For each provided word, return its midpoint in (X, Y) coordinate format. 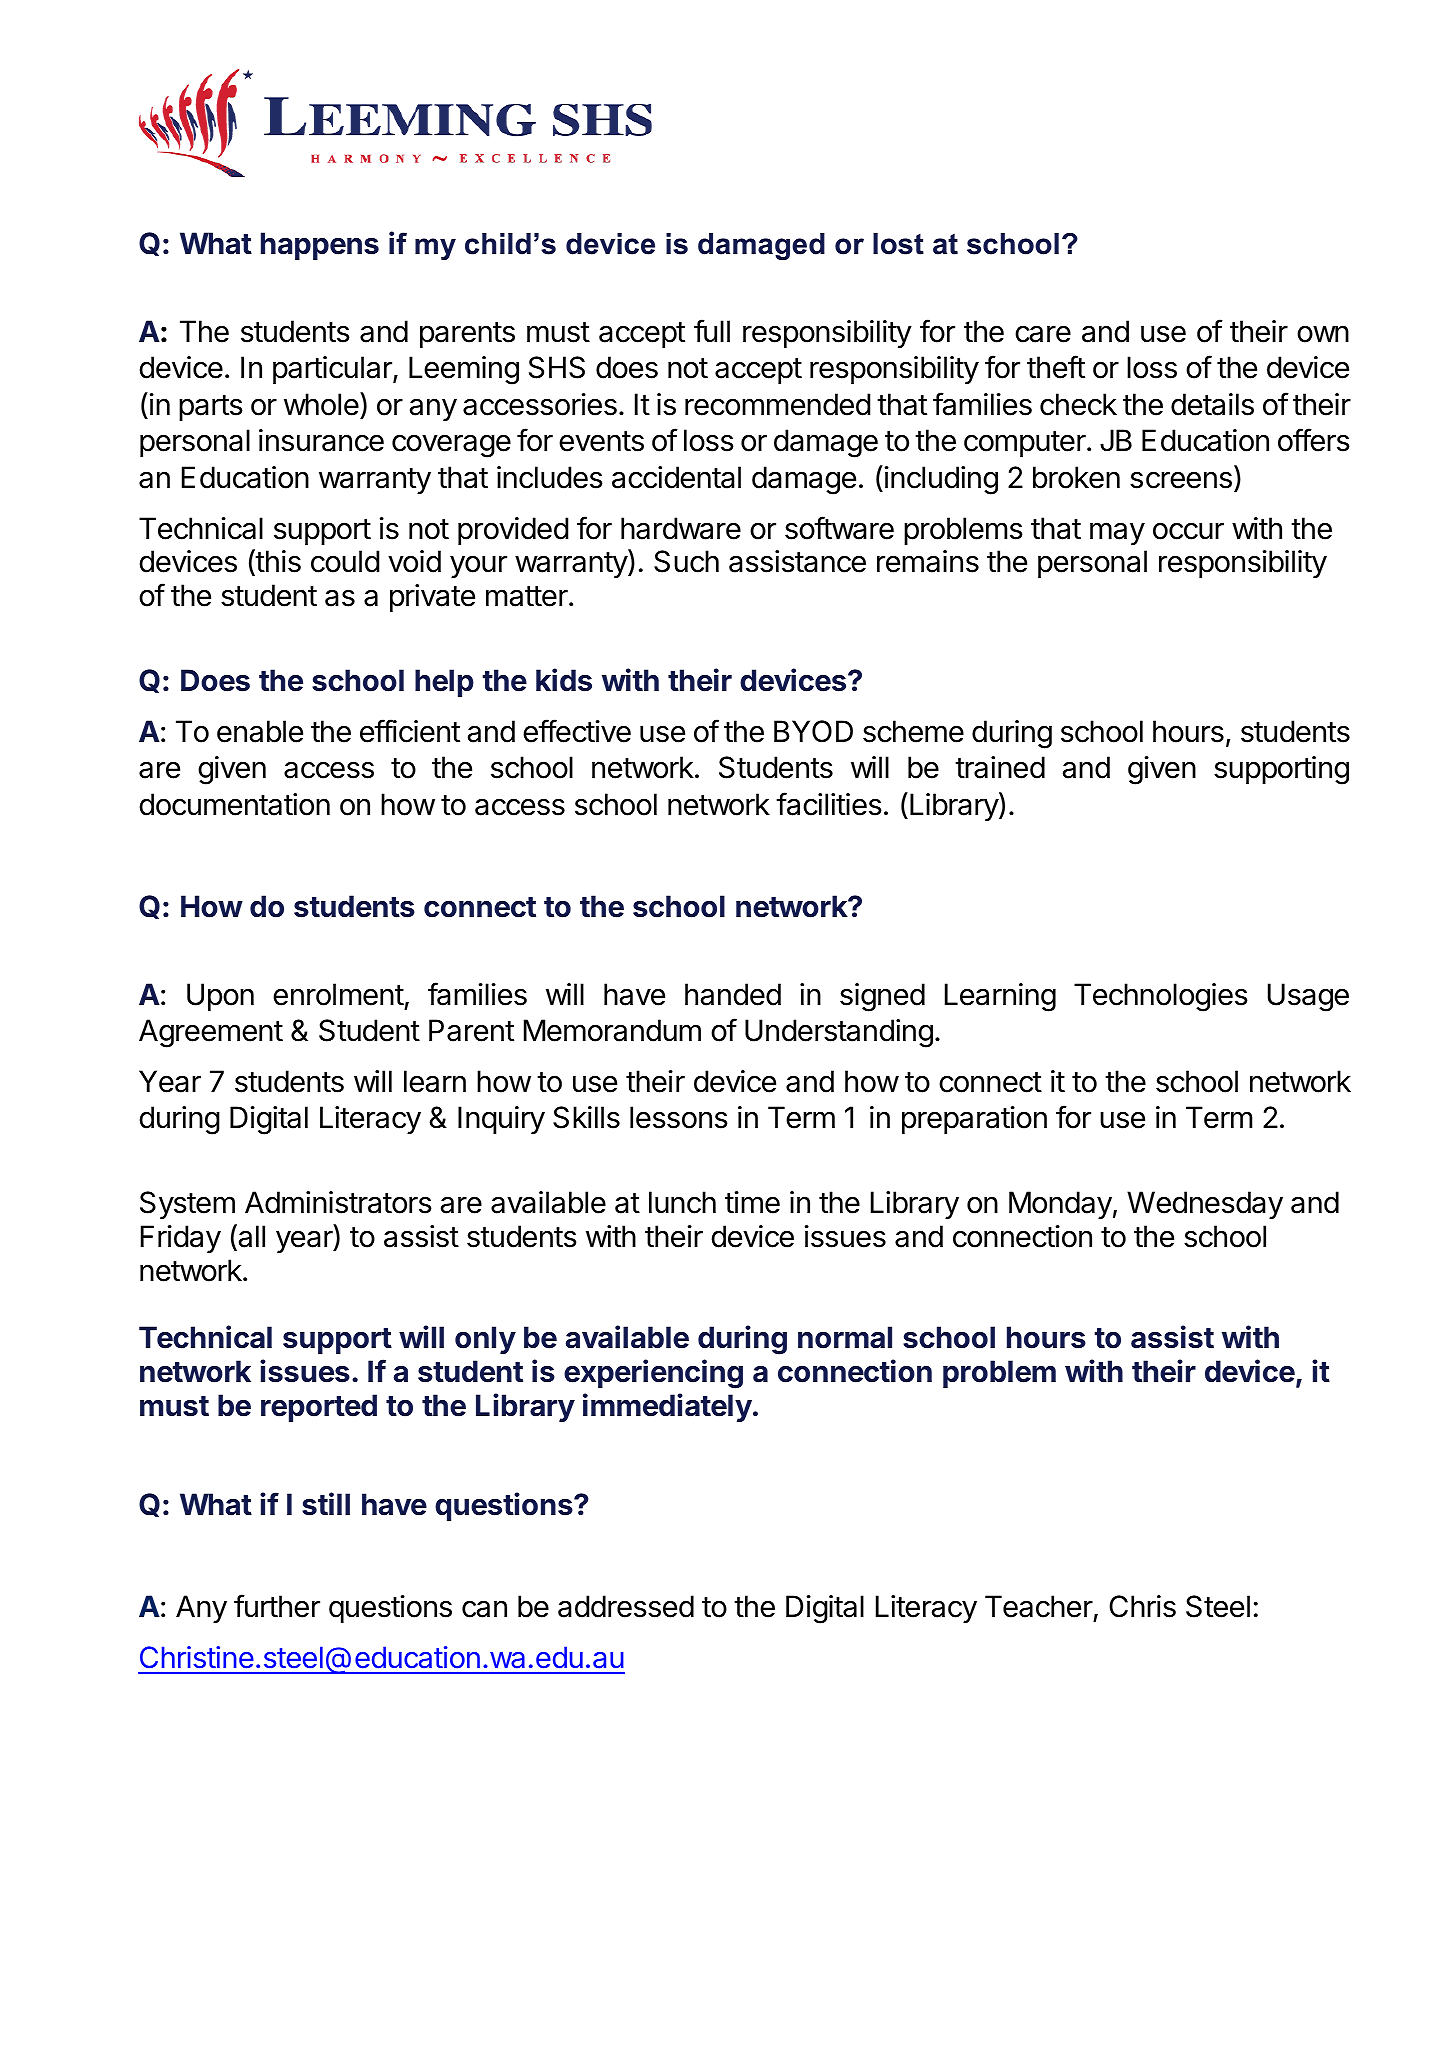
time (752, 1202)
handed (733, 994)
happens (320, 246)
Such (686, 561)
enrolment (338, 994)
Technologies (1161, 997)
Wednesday (1205, 1205)
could (345, 561)
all (250, 1237)
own (1323, 334)
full (712, 330)
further (277, 1606)
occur (1188, 531)
